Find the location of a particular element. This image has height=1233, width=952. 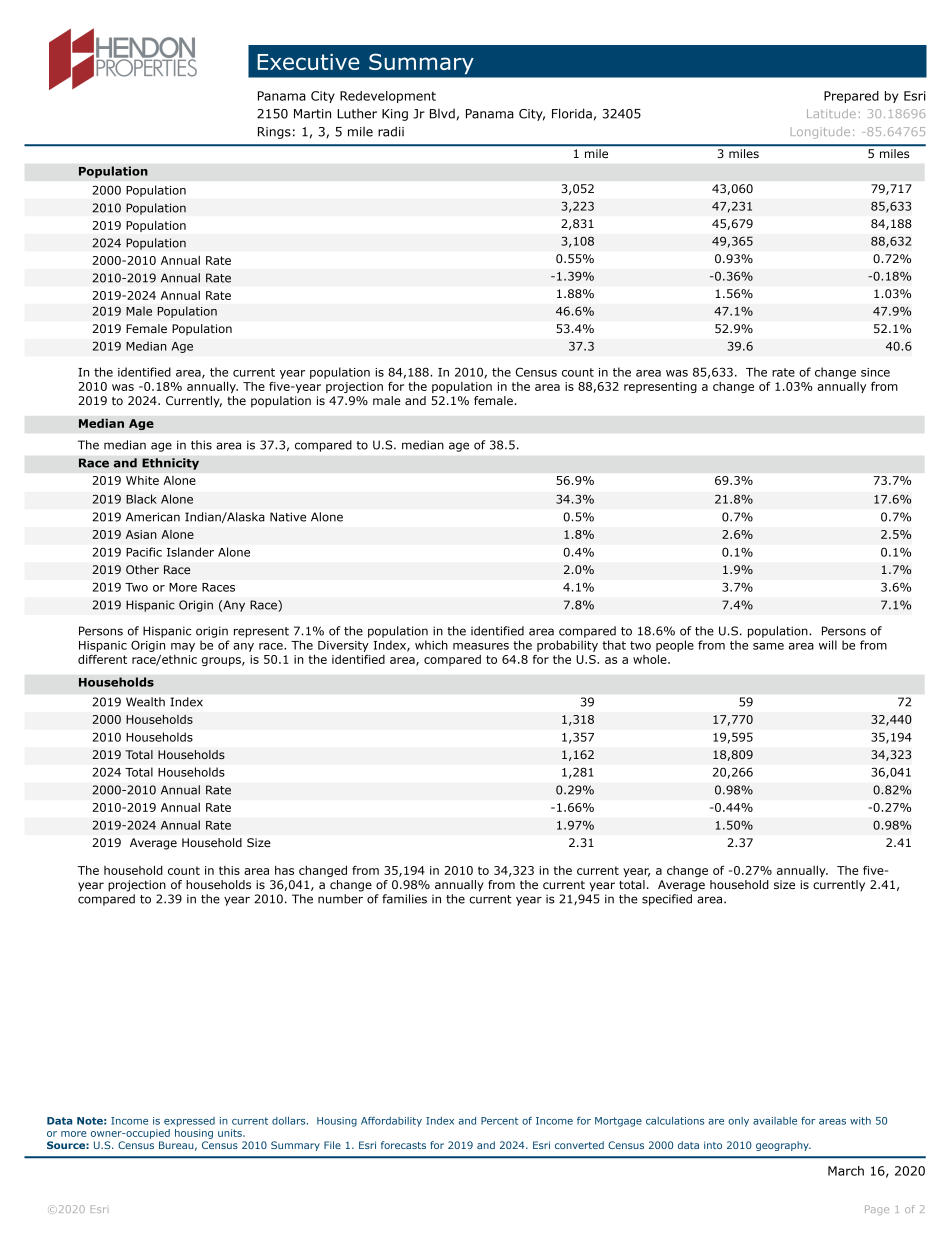

expressed is located at coordinates (189, 1122).
